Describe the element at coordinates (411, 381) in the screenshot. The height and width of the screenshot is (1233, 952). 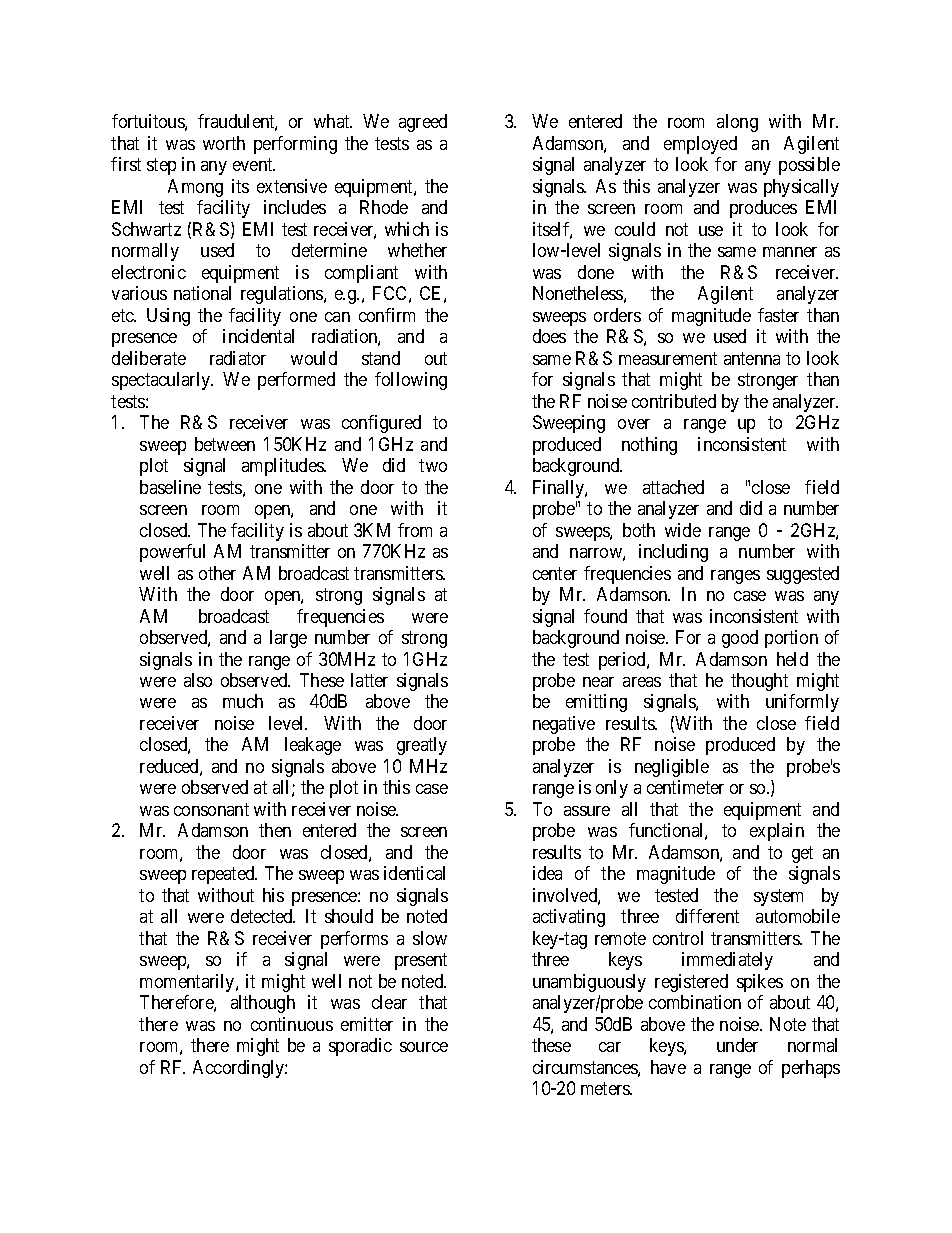
I see `following` at that location.
